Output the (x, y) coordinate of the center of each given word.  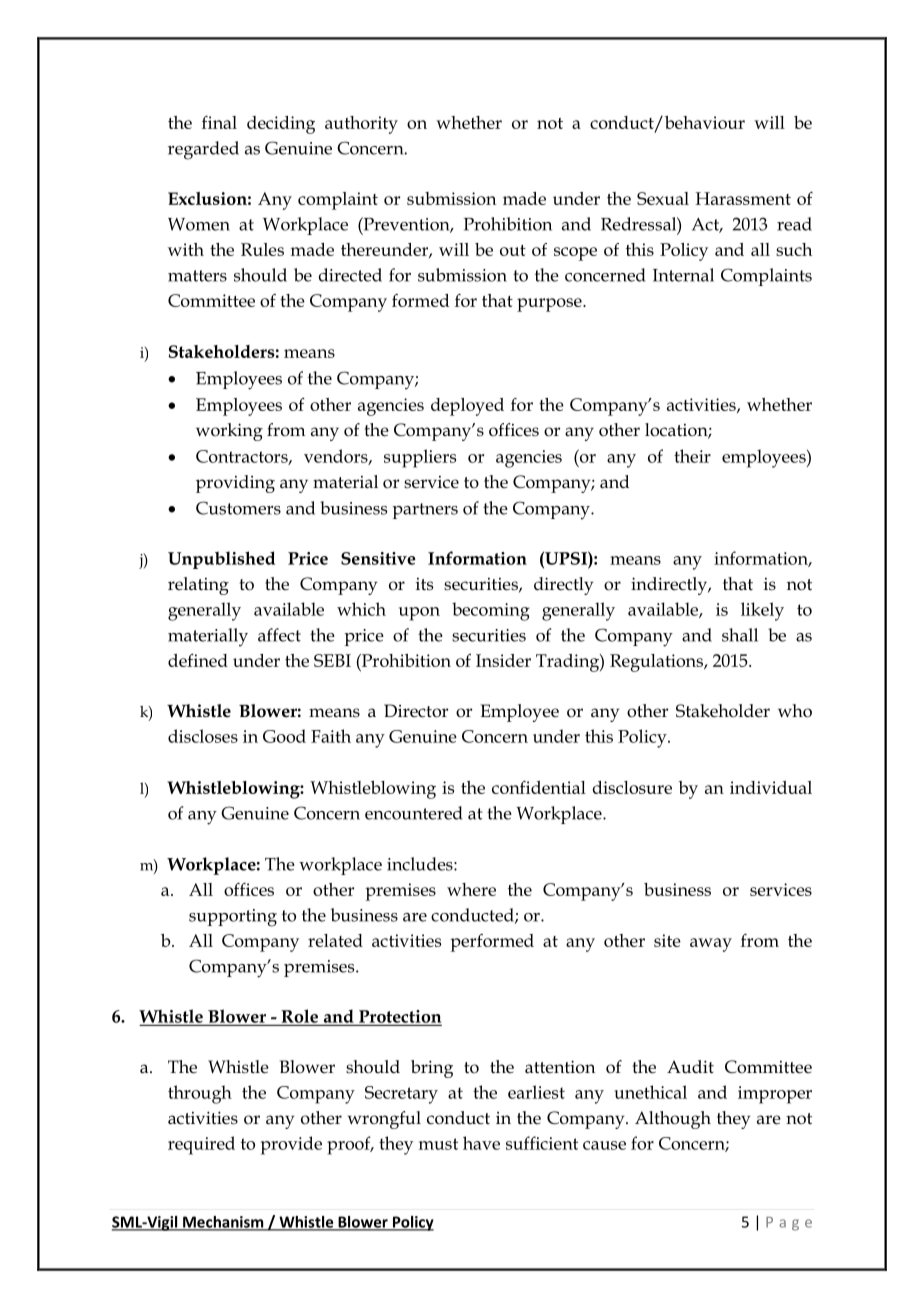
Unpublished (221, 560)
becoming (491, 611)
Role (299, 1016)
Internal (683, 275)
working (229, 432)
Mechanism (223, 1223)
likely (762, 611)
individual (771, 787)
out (513, 250)
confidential (539, 787)
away (711, 945)
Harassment (743, 198)
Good (284, 736)
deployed (467, 407)
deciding (281, 125)
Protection (400, 1016)
